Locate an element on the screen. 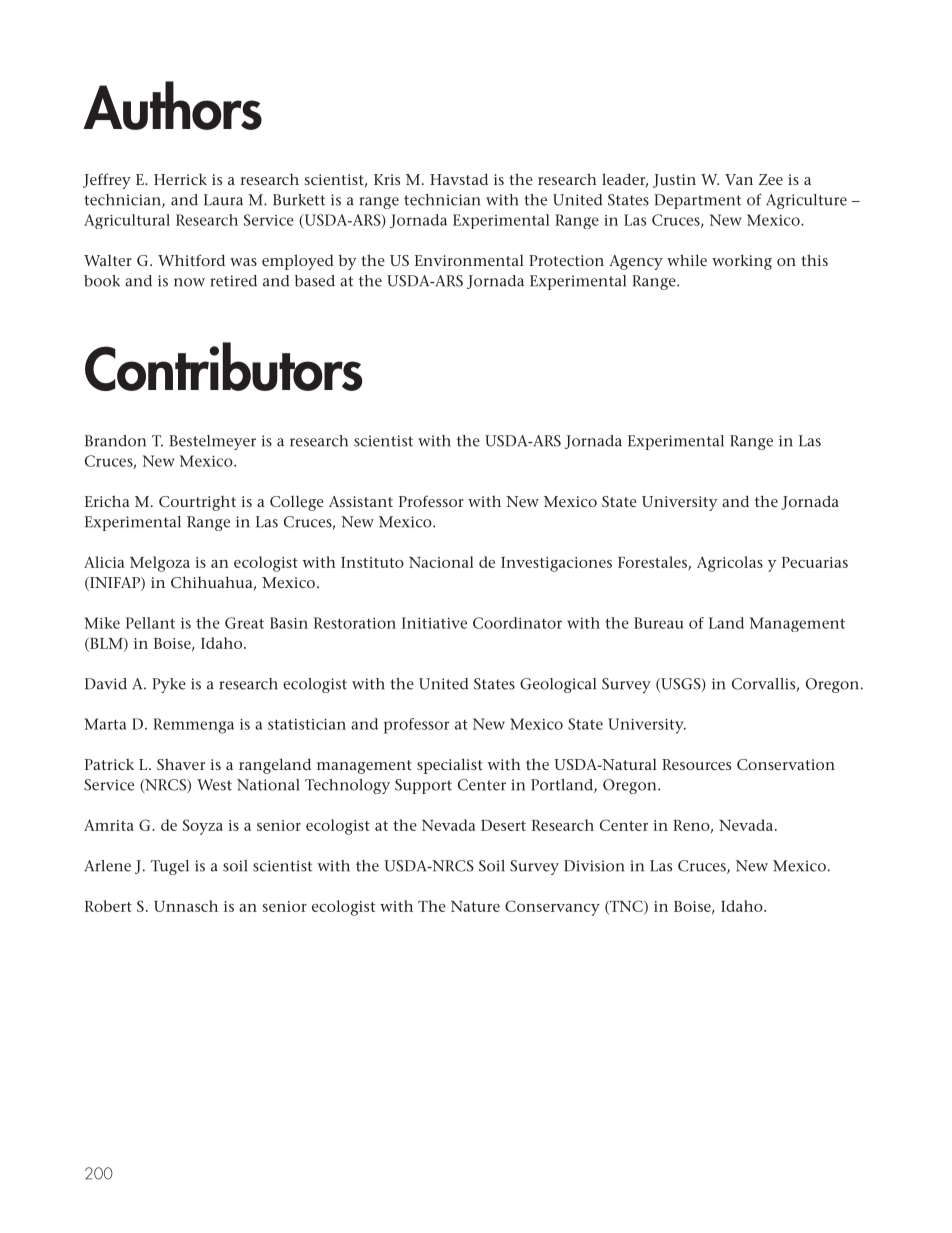  working is located at coordinates (742, 262).
